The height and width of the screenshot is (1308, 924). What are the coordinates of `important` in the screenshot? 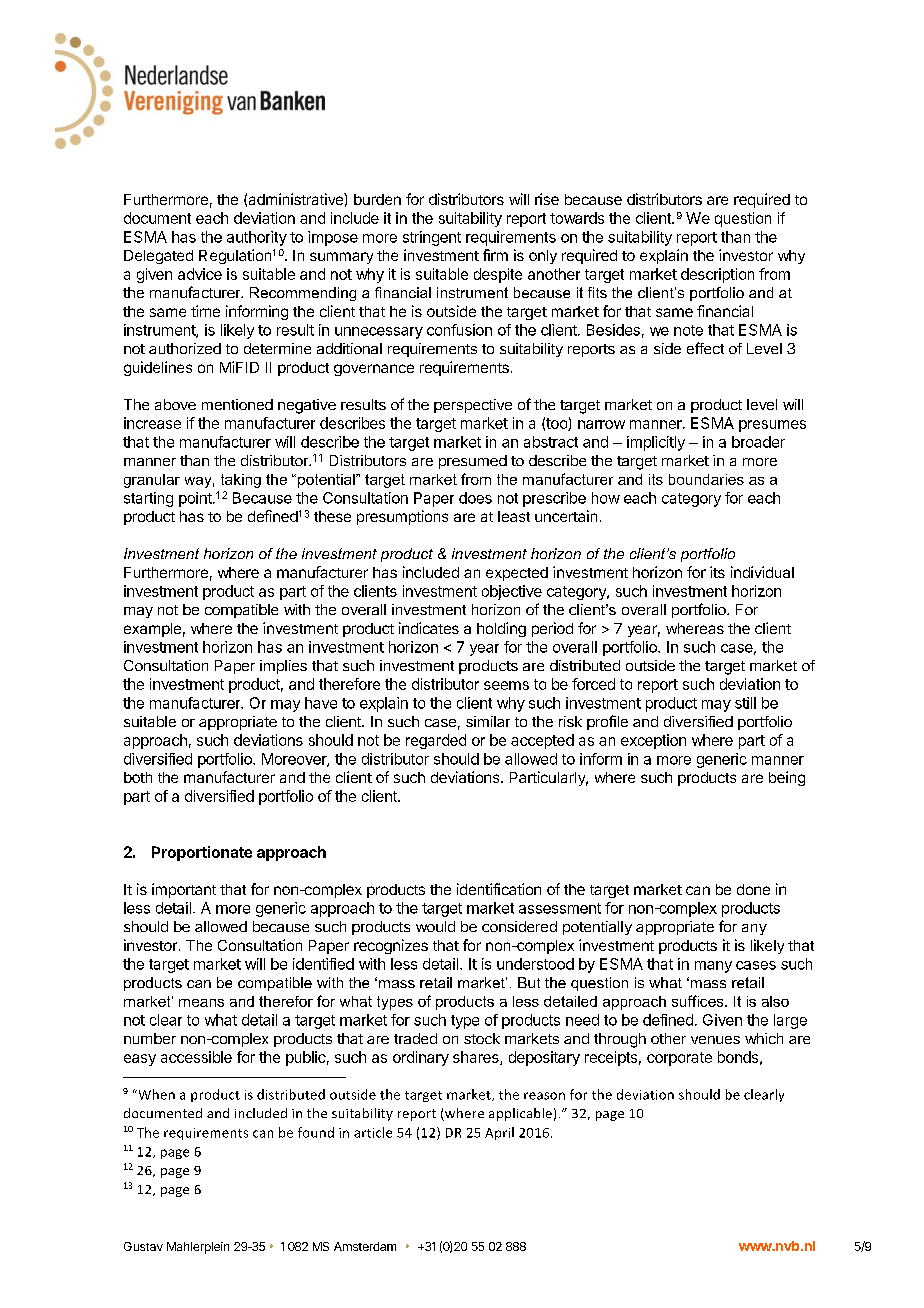 It's located at (184, 890).
